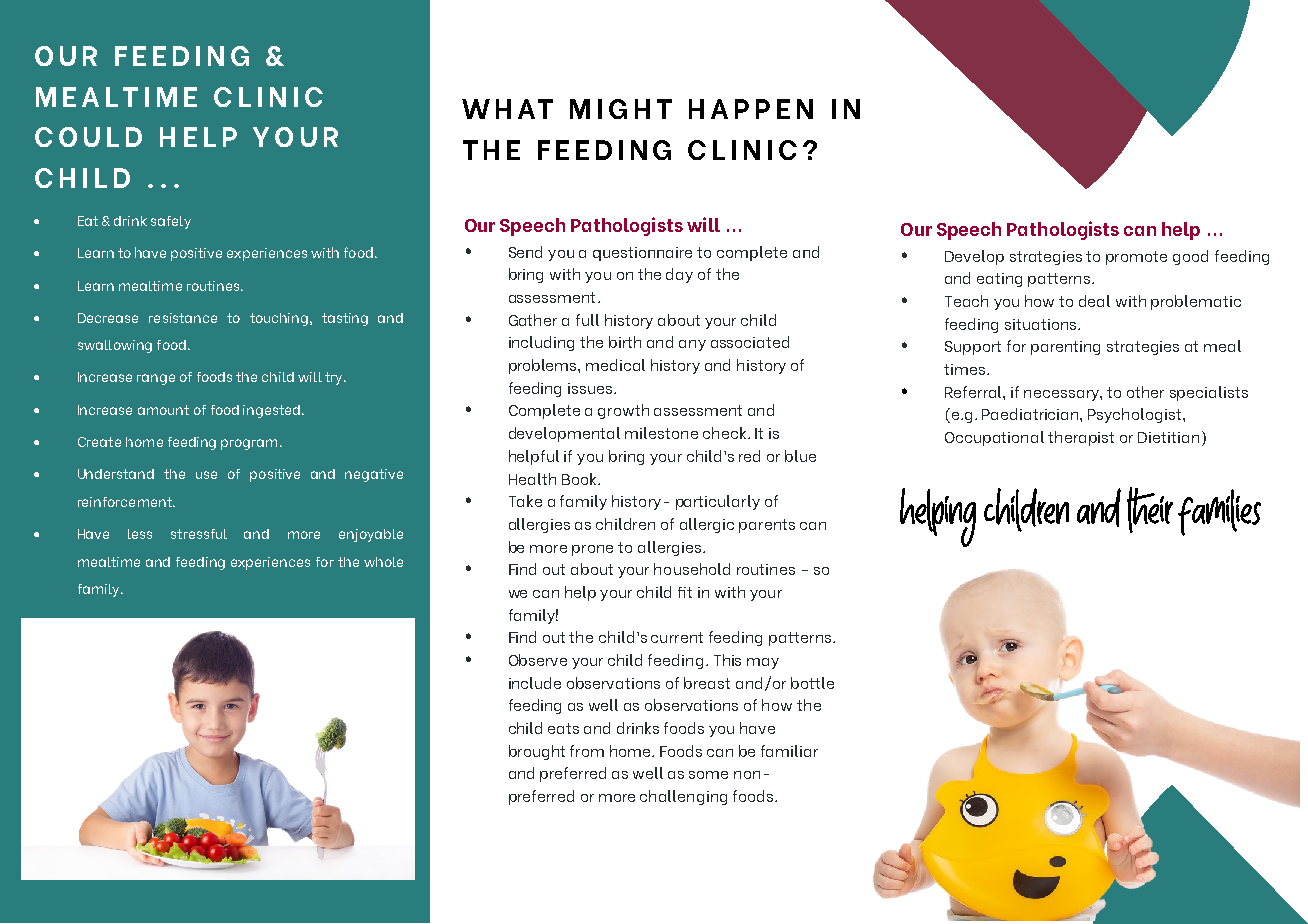 The image size is (1308, 924). What do you see at coordinates (156, 379) in the image?
I see `range` at bounding box center [156, 379].
